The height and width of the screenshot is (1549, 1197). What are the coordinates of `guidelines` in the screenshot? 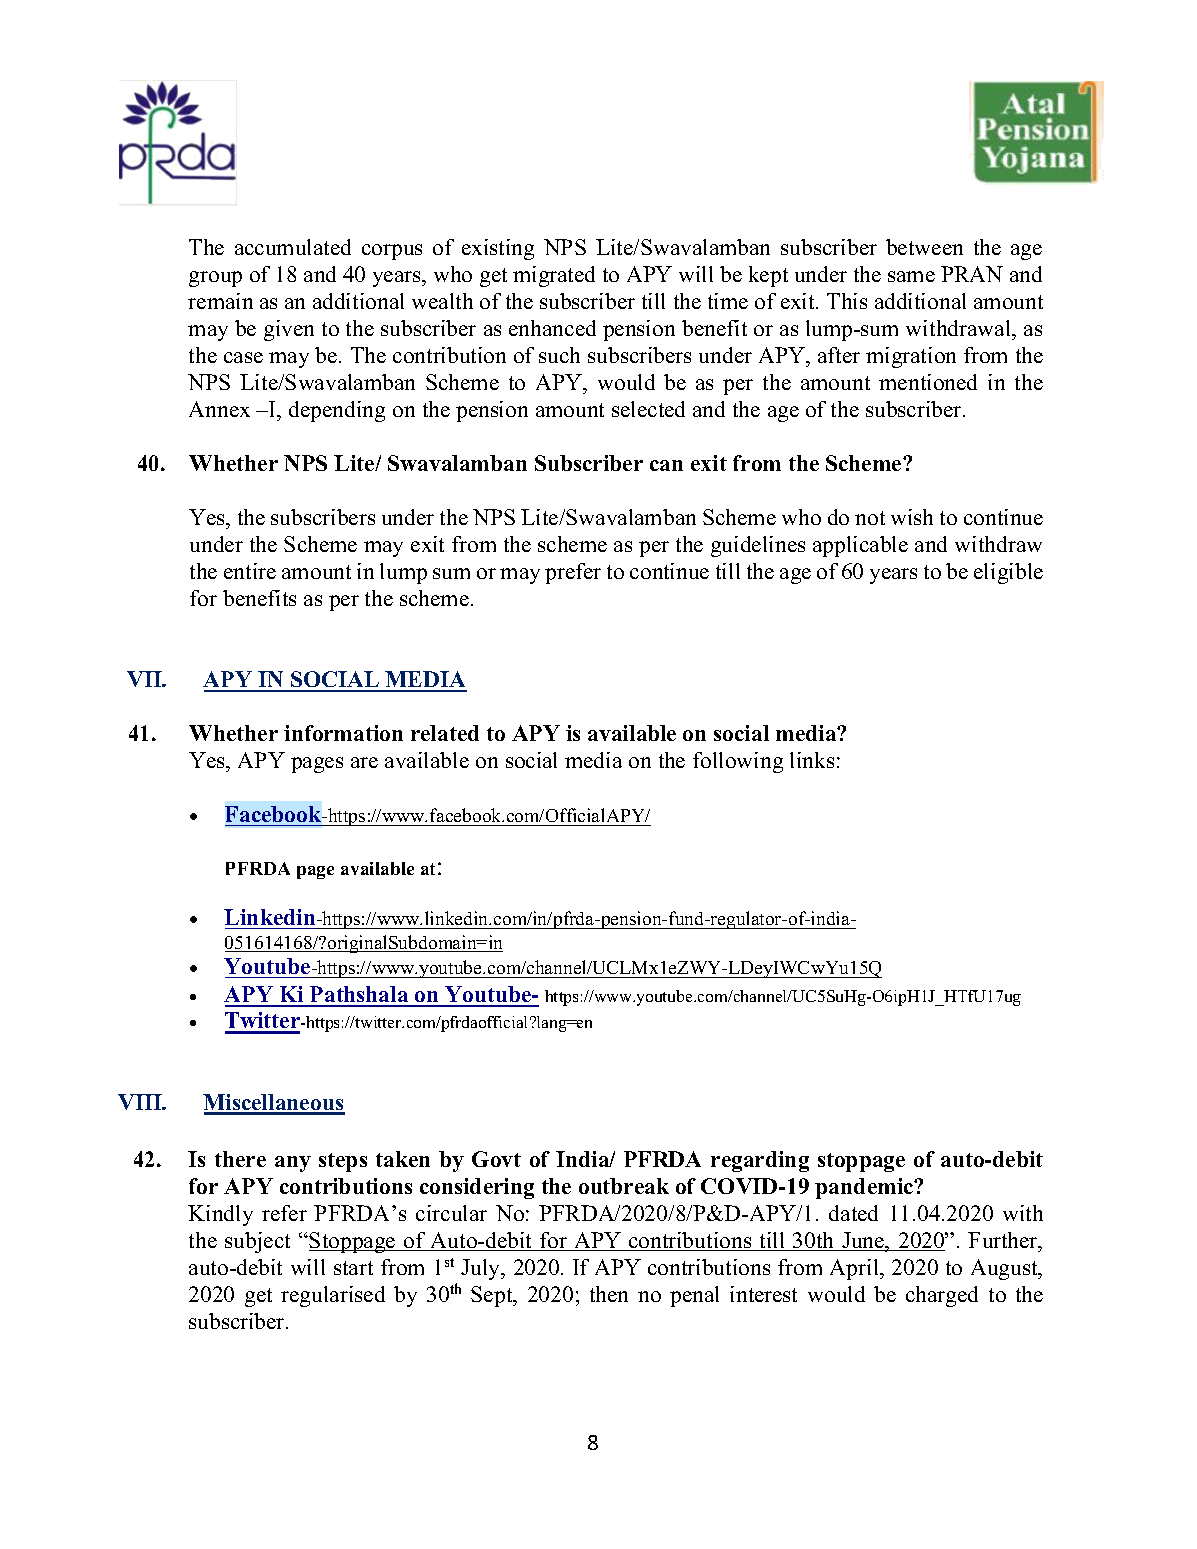 It's located at (758, 546).
